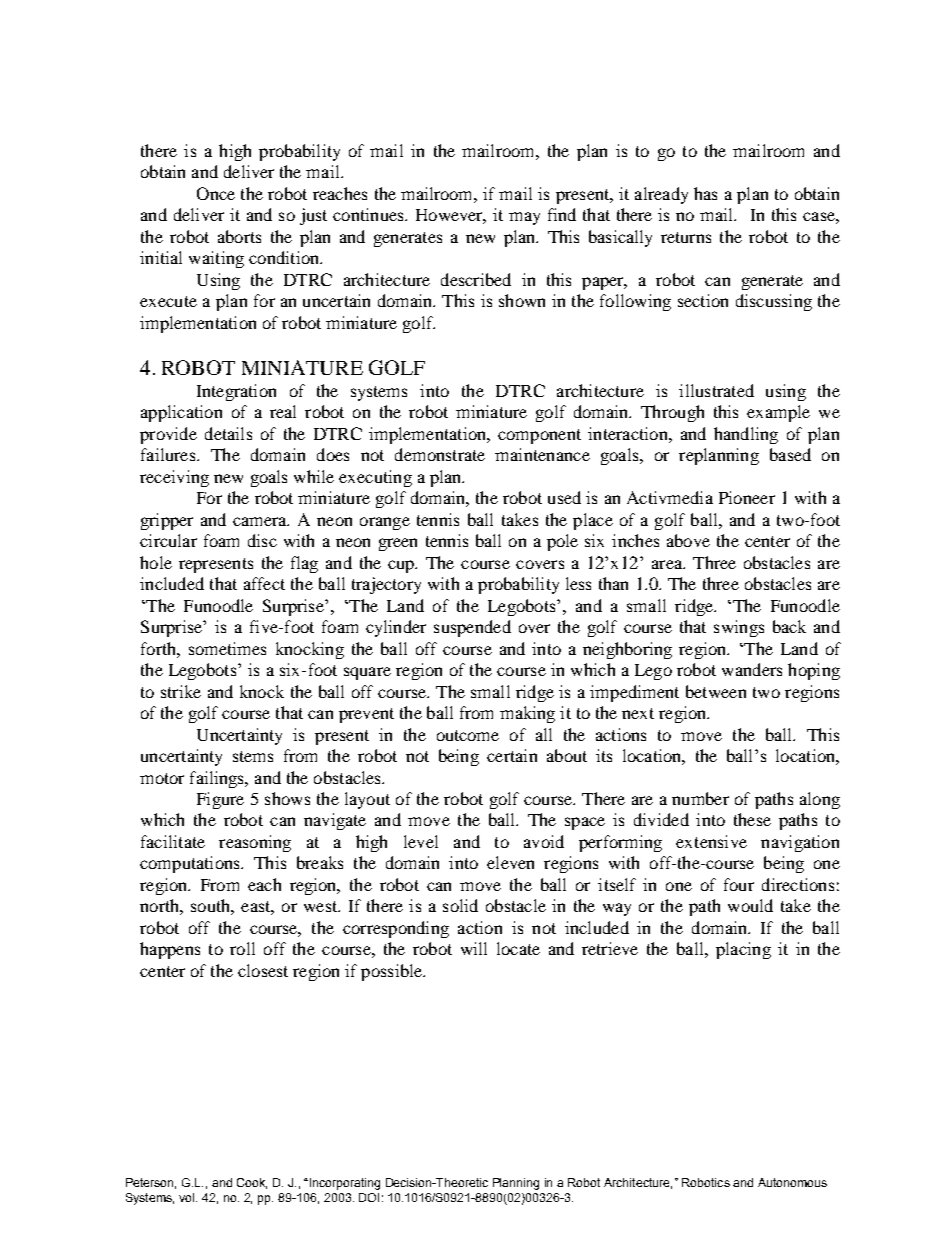 Image resolution: width=952 pixels, height=1233 pixels. Describe the element at coordinates (228, 433) in the document. I see `details` at that location.
